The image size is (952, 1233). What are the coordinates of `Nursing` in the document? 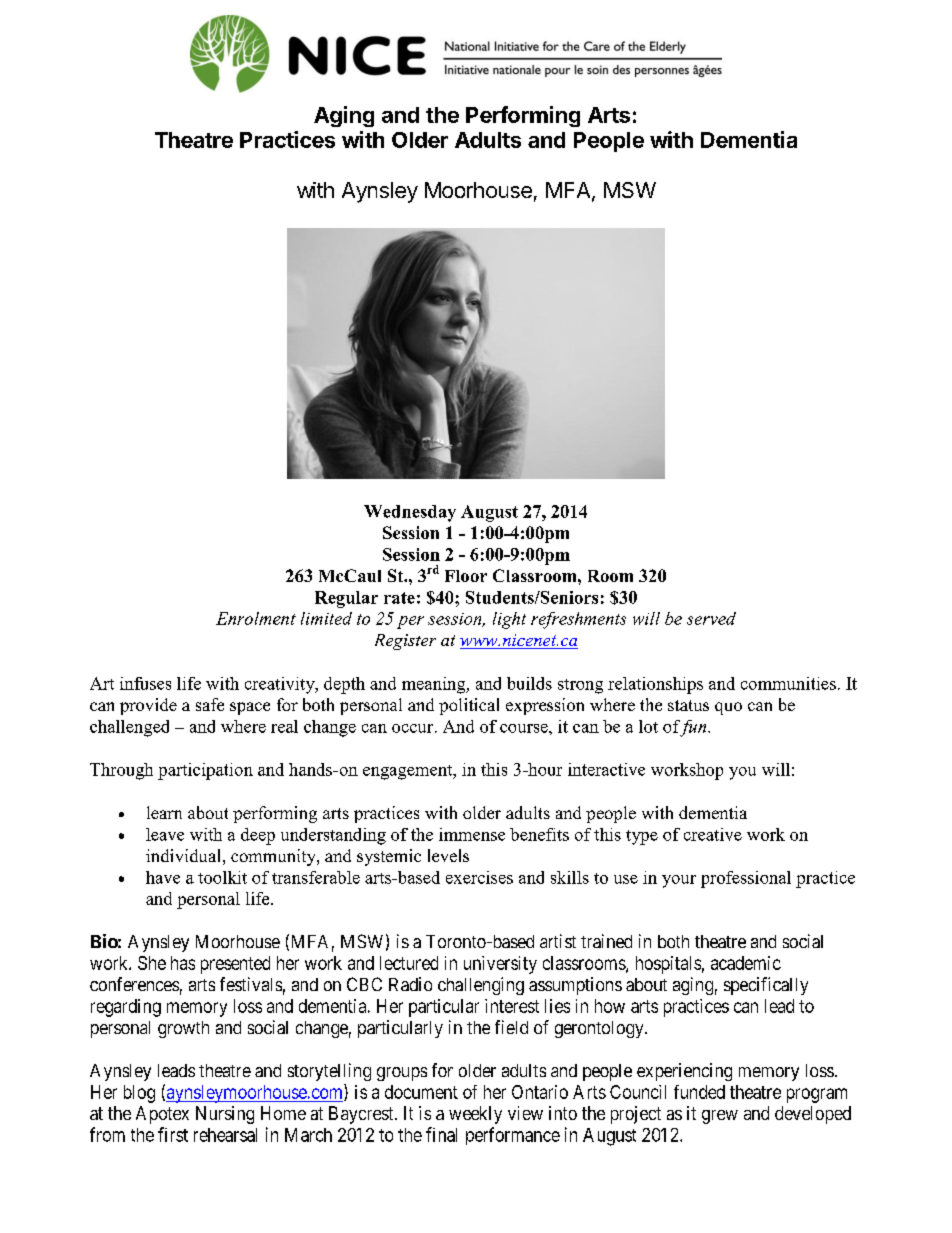 It's located at (225, 1115).
